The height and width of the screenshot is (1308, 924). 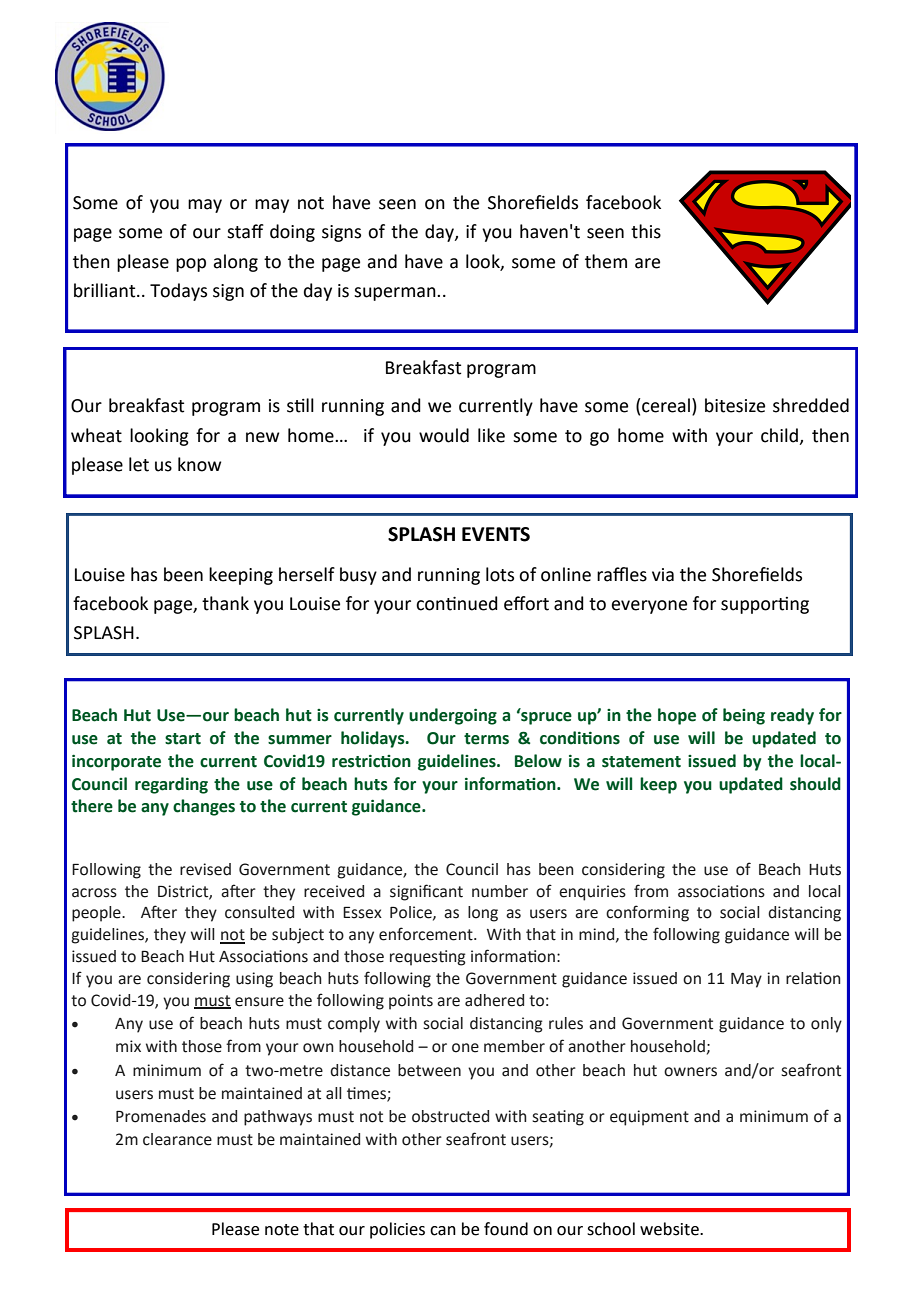 I want to click on child, so click(x=780, y=436).
